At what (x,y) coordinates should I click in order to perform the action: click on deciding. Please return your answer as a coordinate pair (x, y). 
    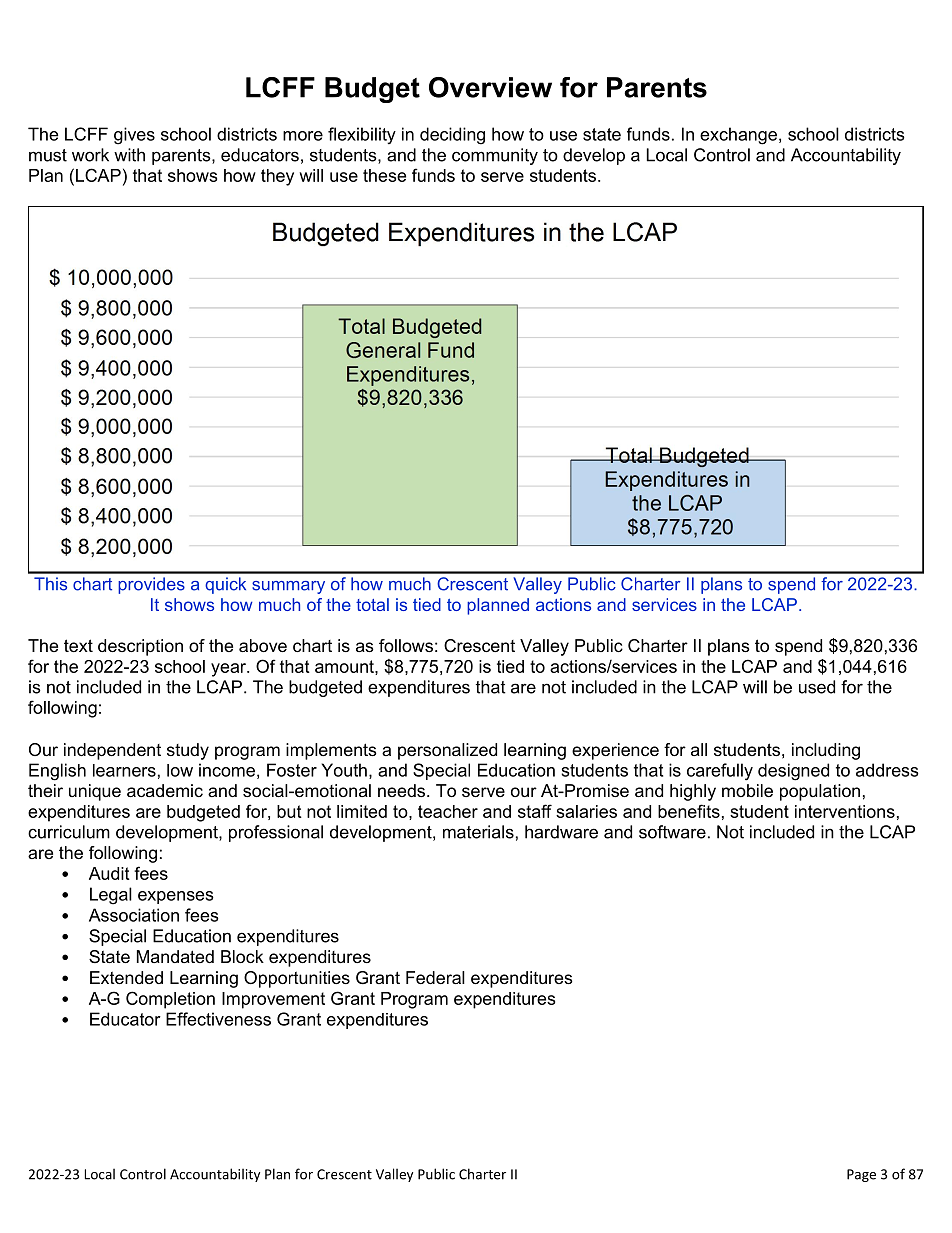
    Looking at the image, I should click on (452, 136).
